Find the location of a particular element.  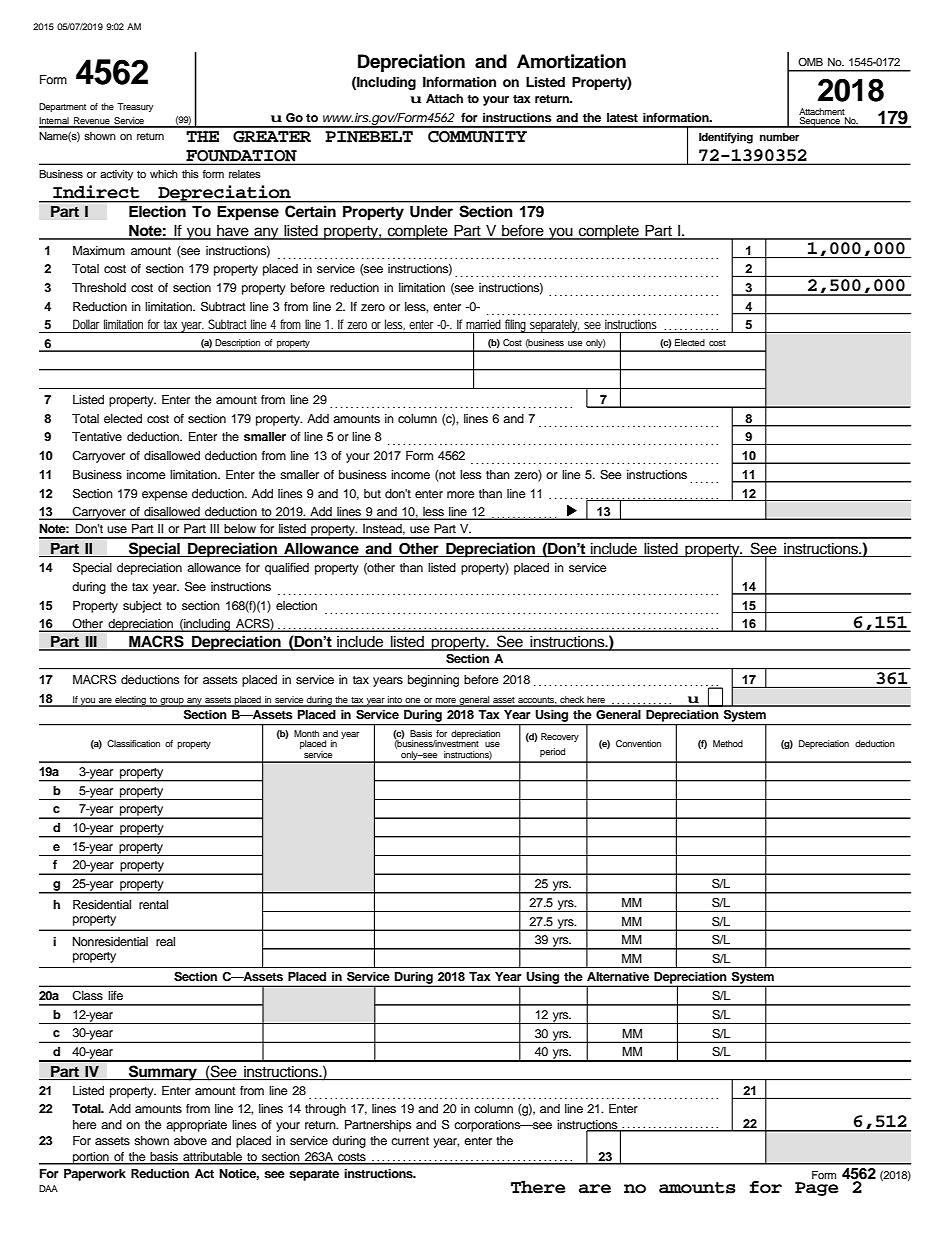

current is located at coordinates (410, 1141).
